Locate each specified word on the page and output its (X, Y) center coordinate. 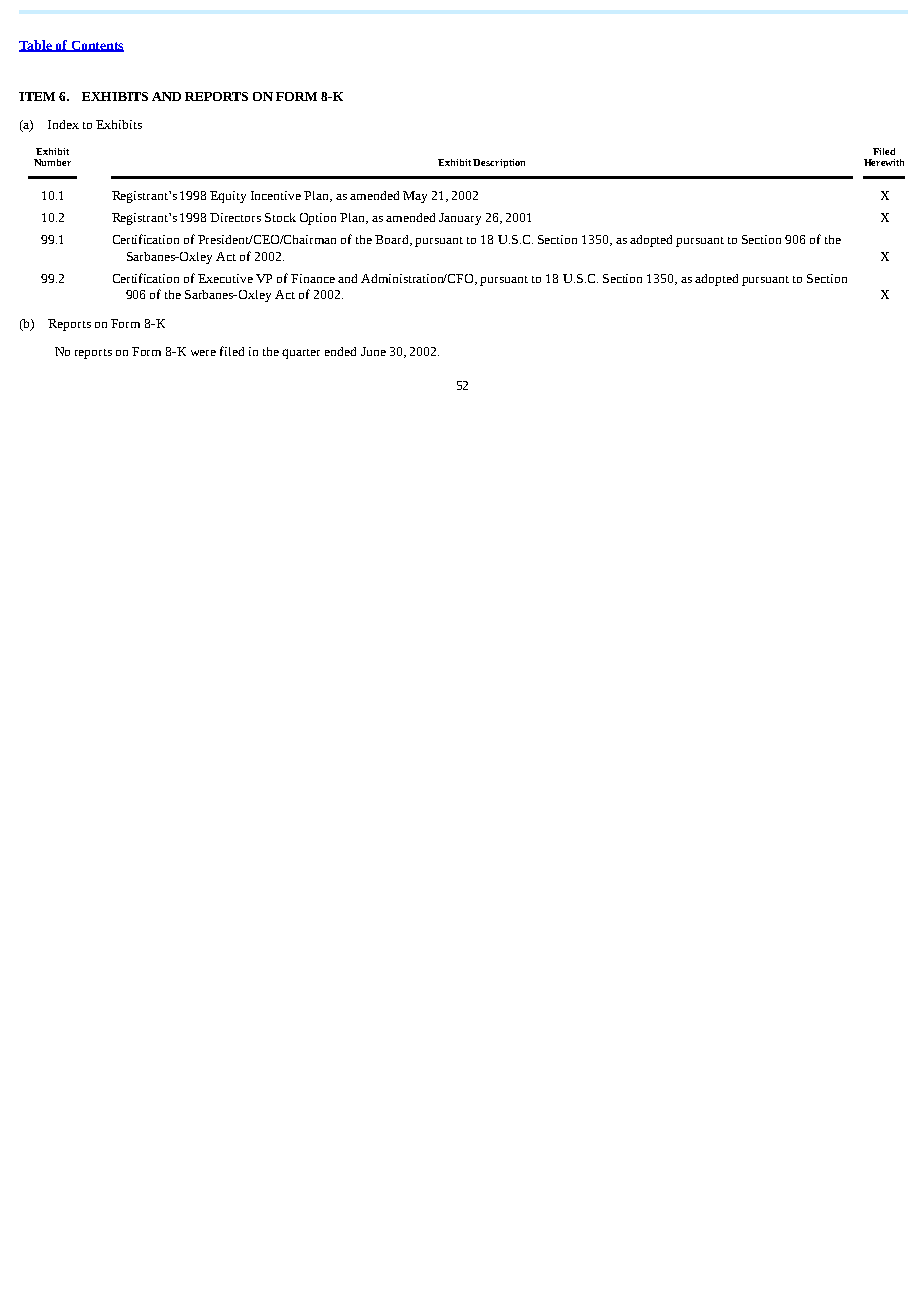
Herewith (884, 162)
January (460, 219)
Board (393, 240)
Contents (96, 46)
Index (63, 124)
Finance (313, 278)
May (415, 197)
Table (36, 46)
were (203, 353)
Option (318, 219)
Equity (228, 197)
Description (499, 163)
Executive (225, 278)
